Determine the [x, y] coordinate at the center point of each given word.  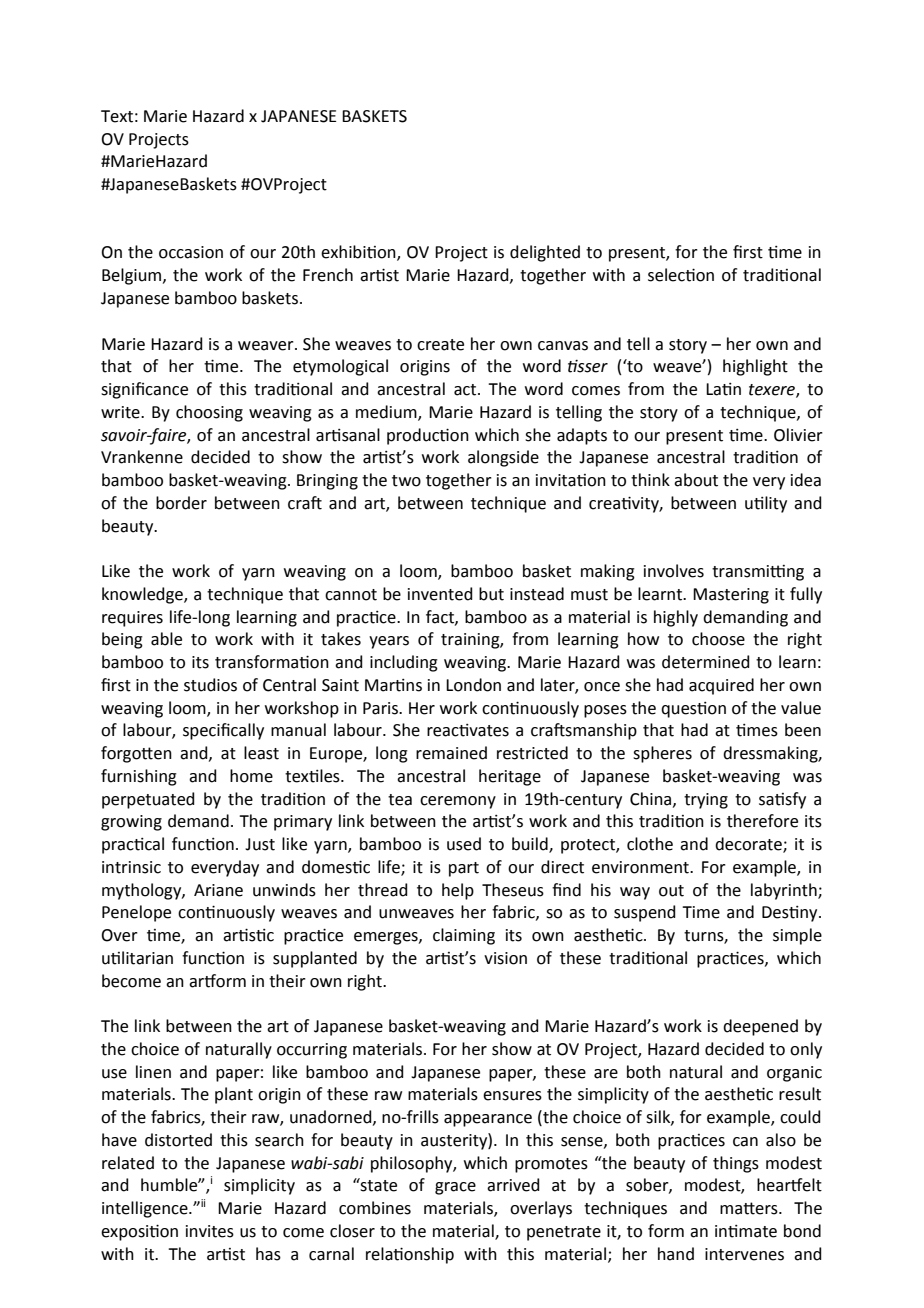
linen [153, 1072]
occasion [191, 252]
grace [455, 1188]
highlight [755, 367]
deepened [760, 1027]
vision [505, 958]
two [406, 481]
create [440, 345]
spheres [662, 754]
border [181, 503]
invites [210, 1231]
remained [451, 753]
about [696, 480]
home [251, 776]
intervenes [744, 1254]
